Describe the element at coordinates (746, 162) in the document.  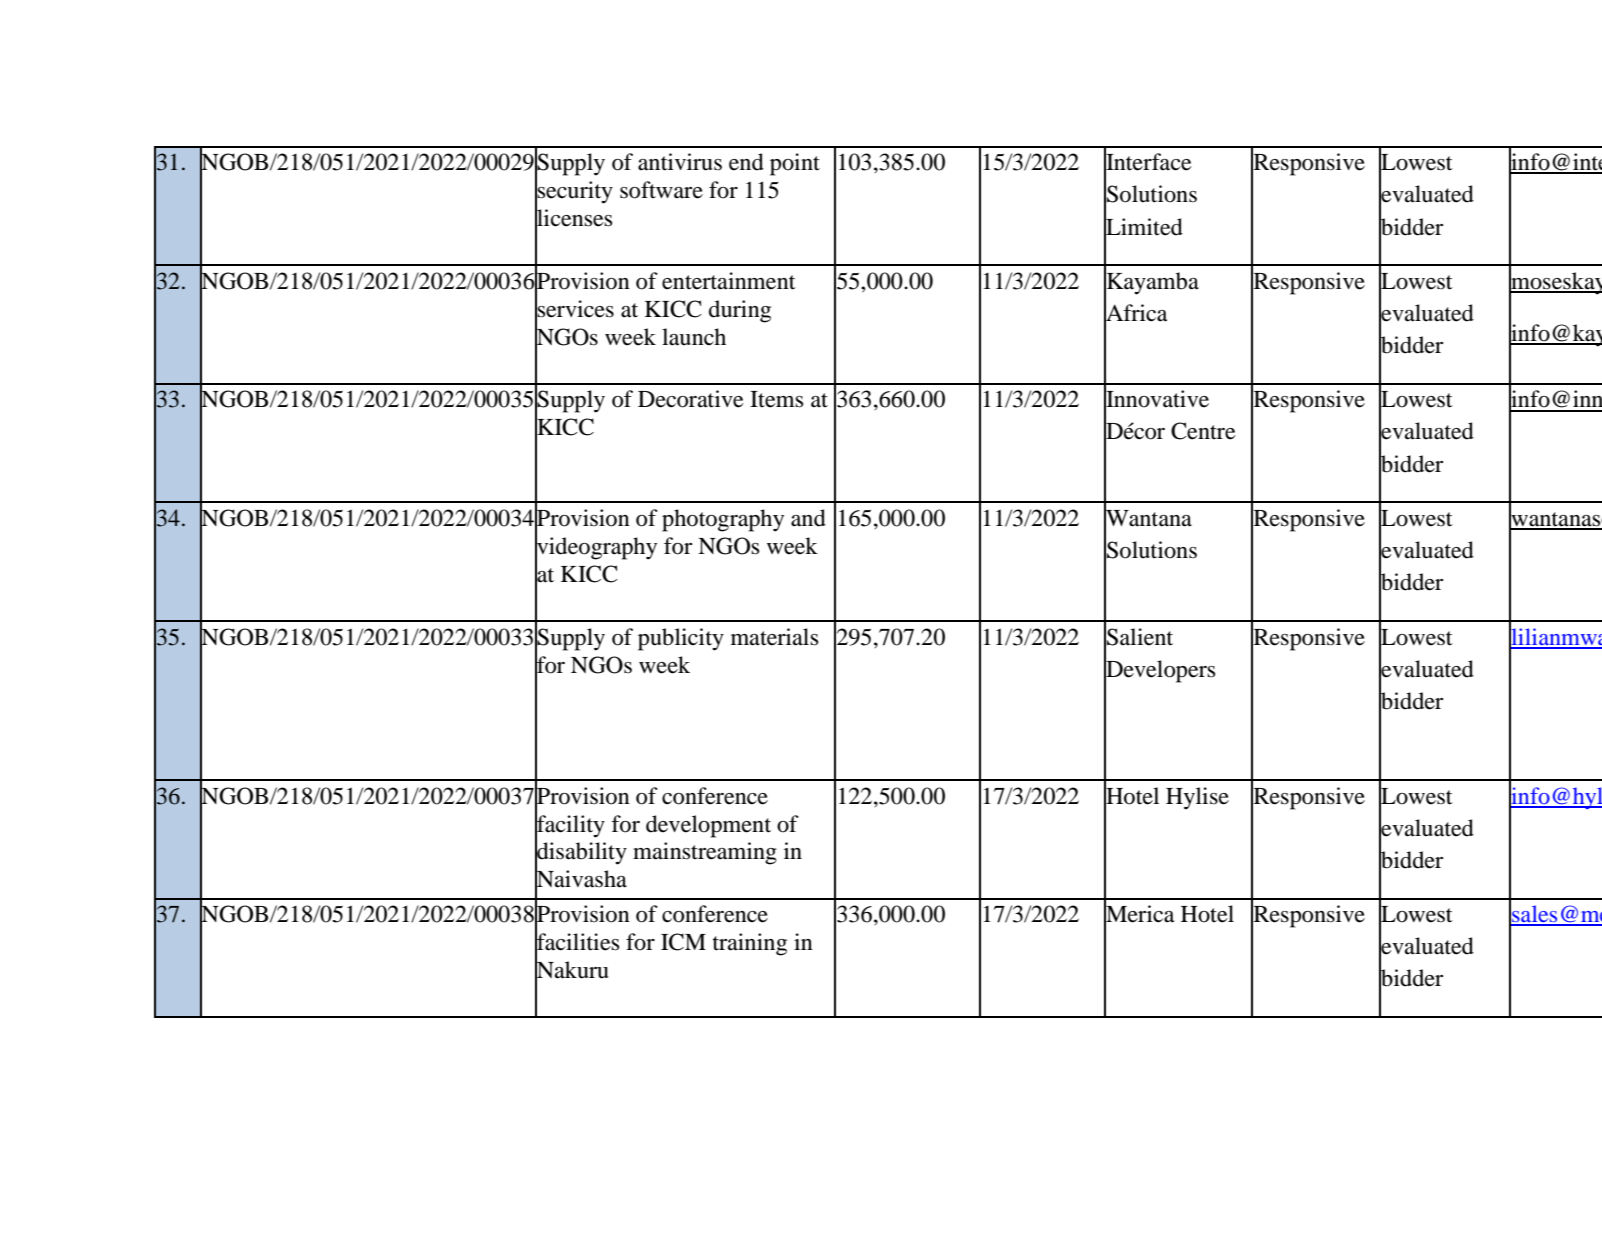
I see `end` at that location.
